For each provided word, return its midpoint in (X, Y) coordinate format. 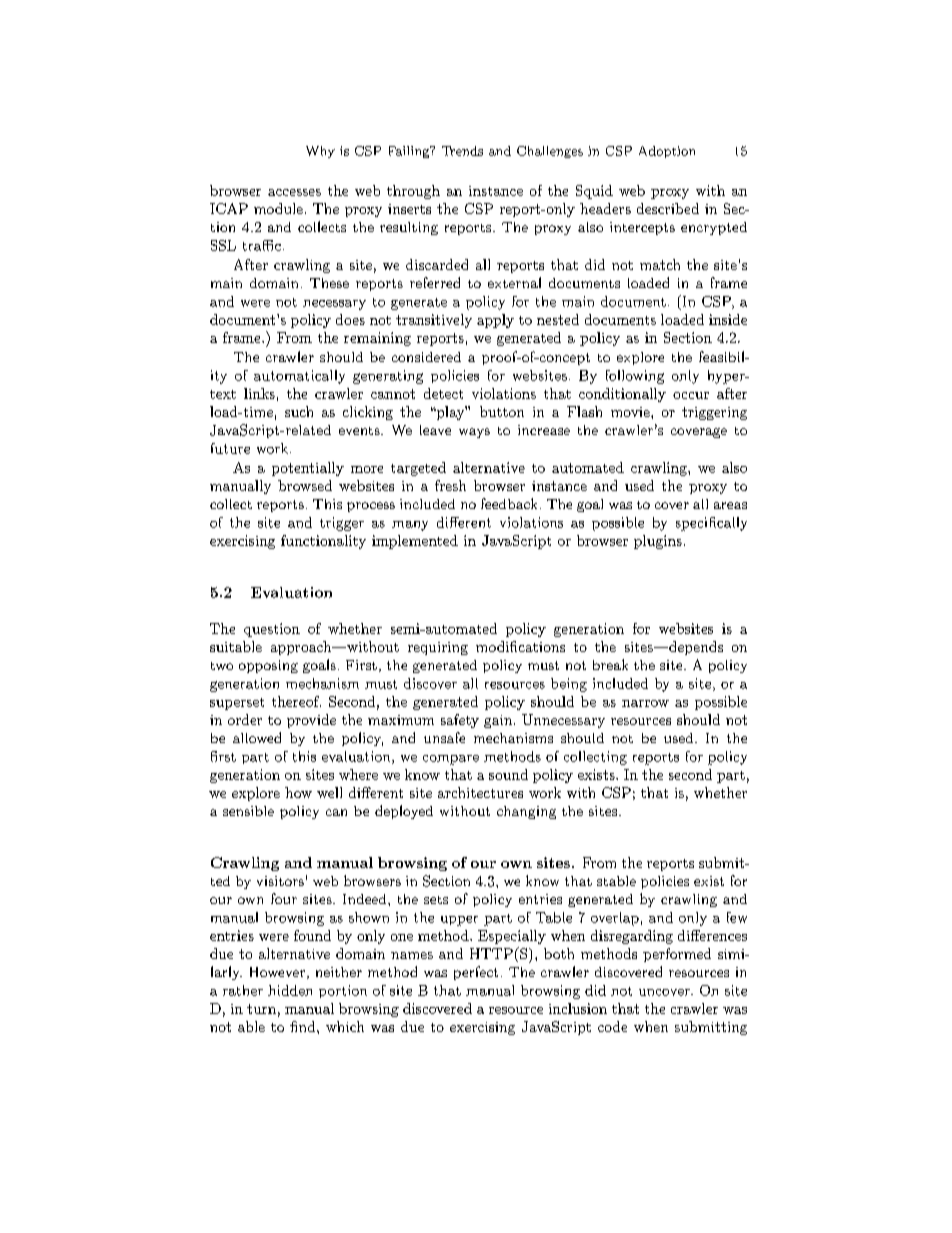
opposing (268, 666)
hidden (290, 990)
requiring (438, 648)
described (668, 208)
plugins (658, 542)
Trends (462, 151)
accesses (294, 192)
